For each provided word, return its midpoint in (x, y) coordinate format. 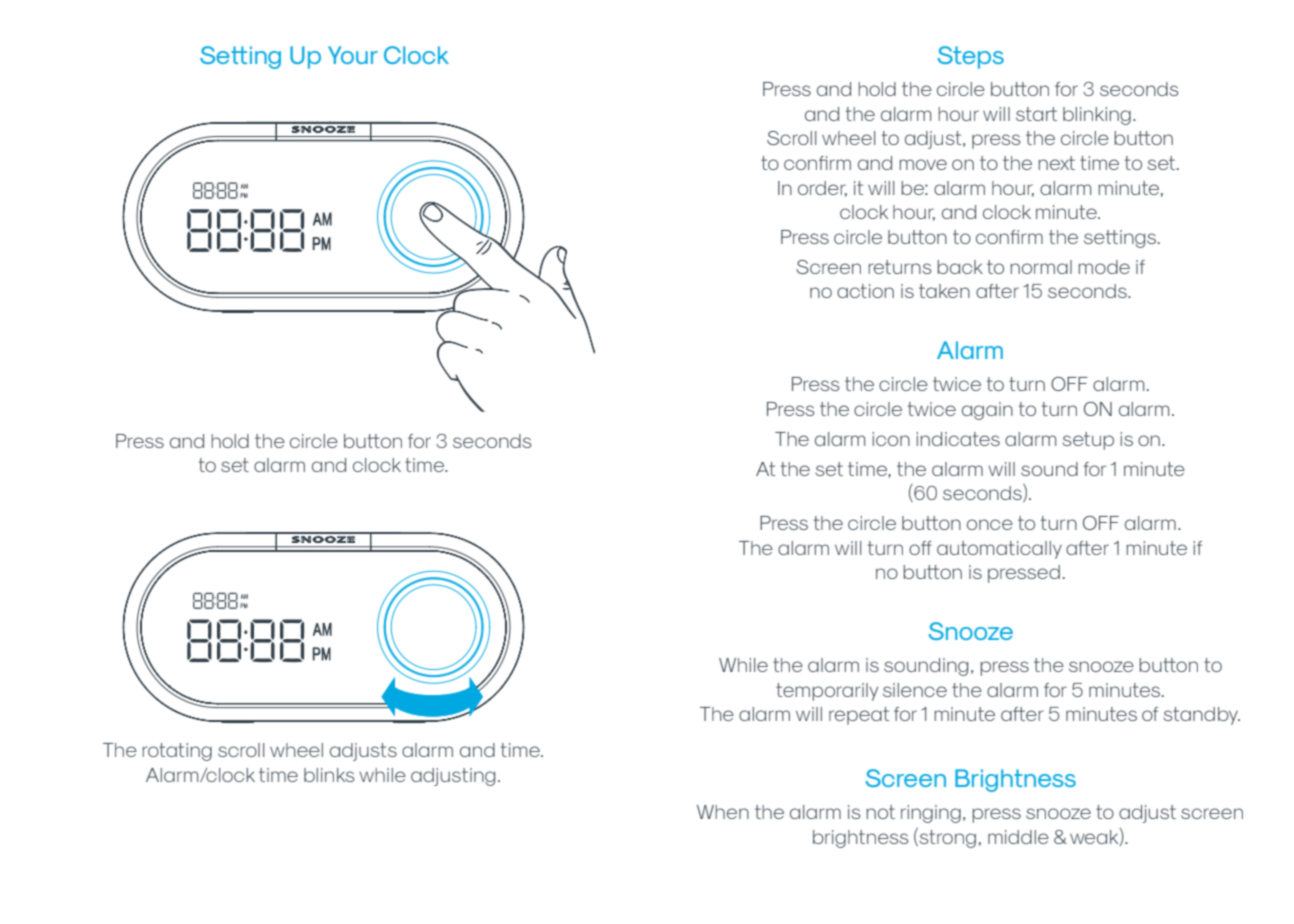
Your (353, 55)
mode (1104, 267)
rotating (177, 752)
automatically (999, 550)
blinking (1097, 116)
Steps (970, 57)
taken (944, 291)
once (990, 524)
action (865, 291)
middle (1018, 837)
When (723, 812)
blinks (329, 775)
